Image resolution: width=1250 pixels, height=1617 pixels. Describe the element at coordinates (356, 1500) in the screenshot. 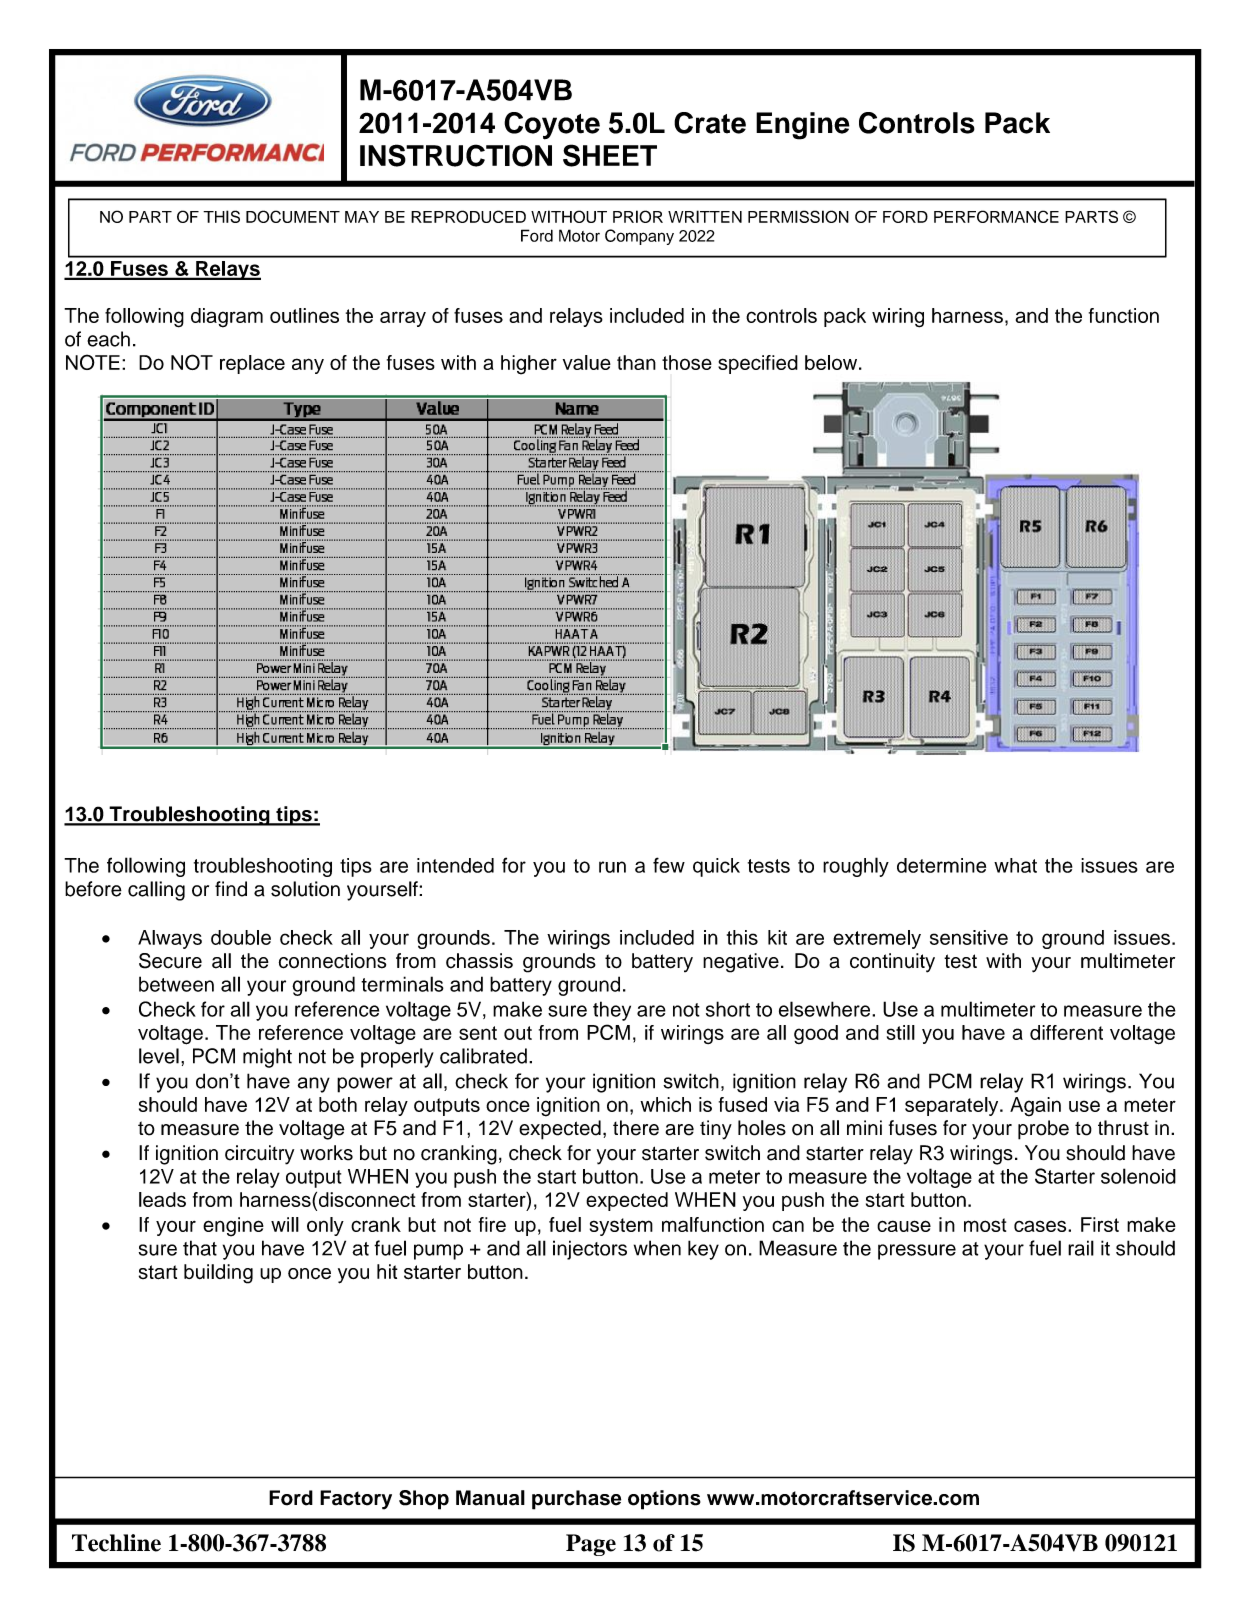

I see `Factory` at that location.
